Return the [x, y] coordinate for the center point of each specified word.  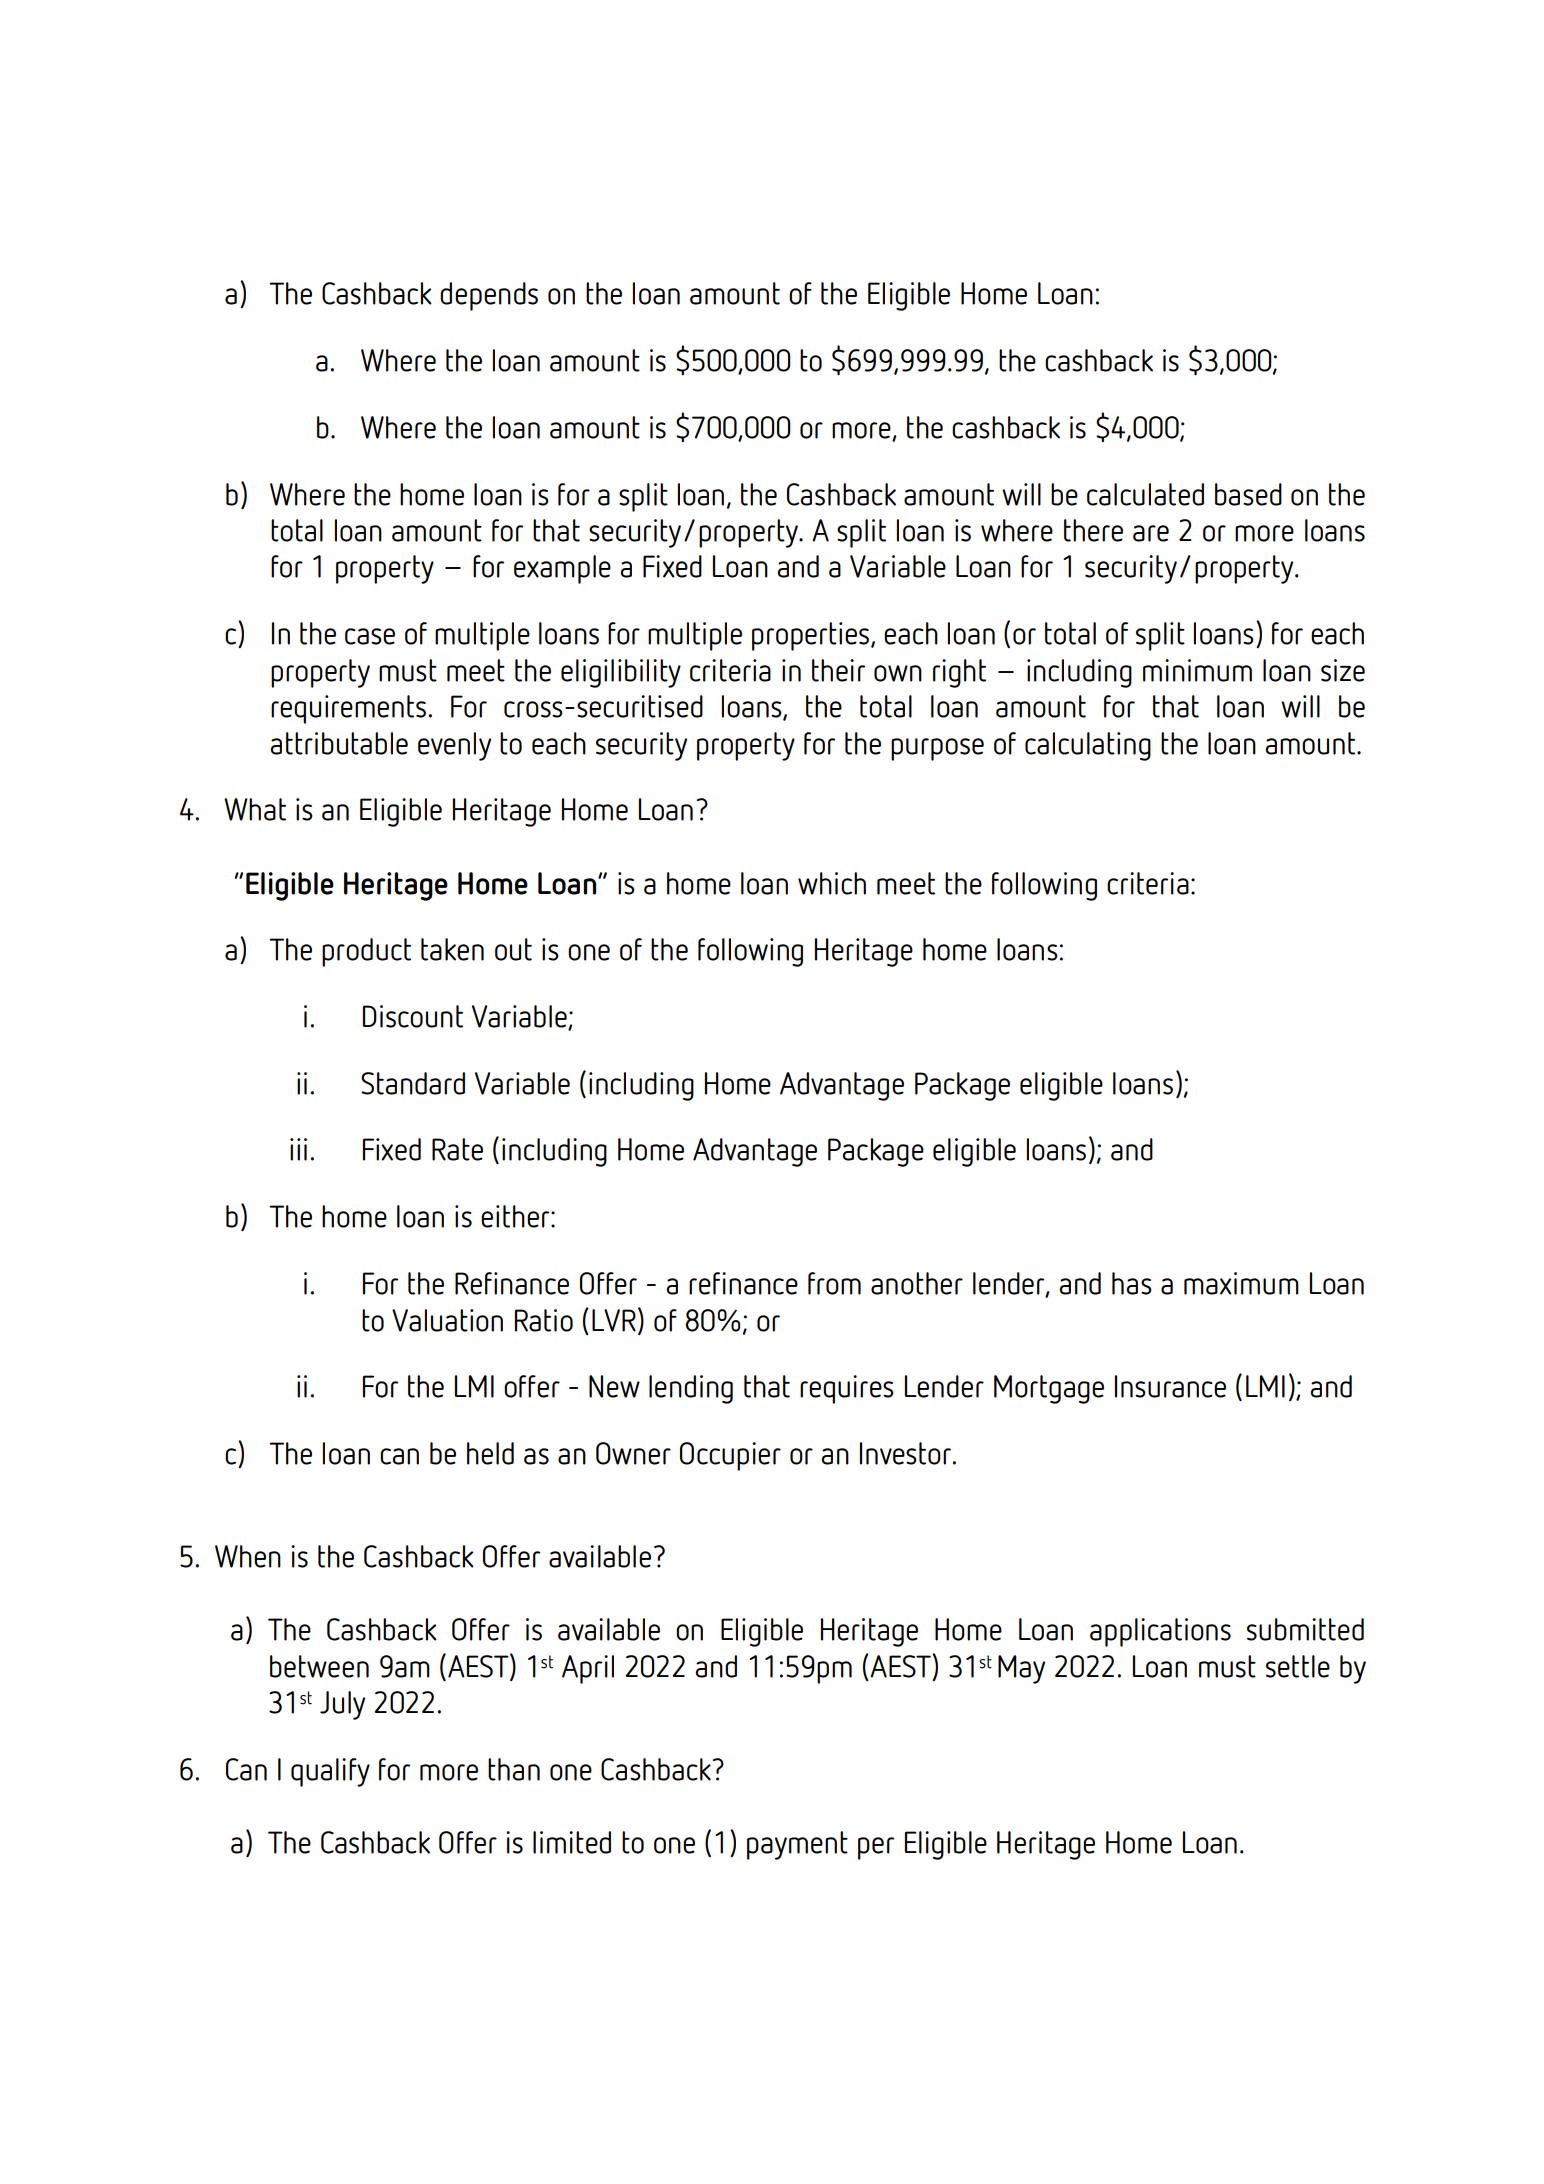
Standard [413, 1083]
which [832, 883]
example [562, 569]
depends [489, 296]
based [1248, 494]
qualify [330, 1772]
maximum [1241, 1283]
